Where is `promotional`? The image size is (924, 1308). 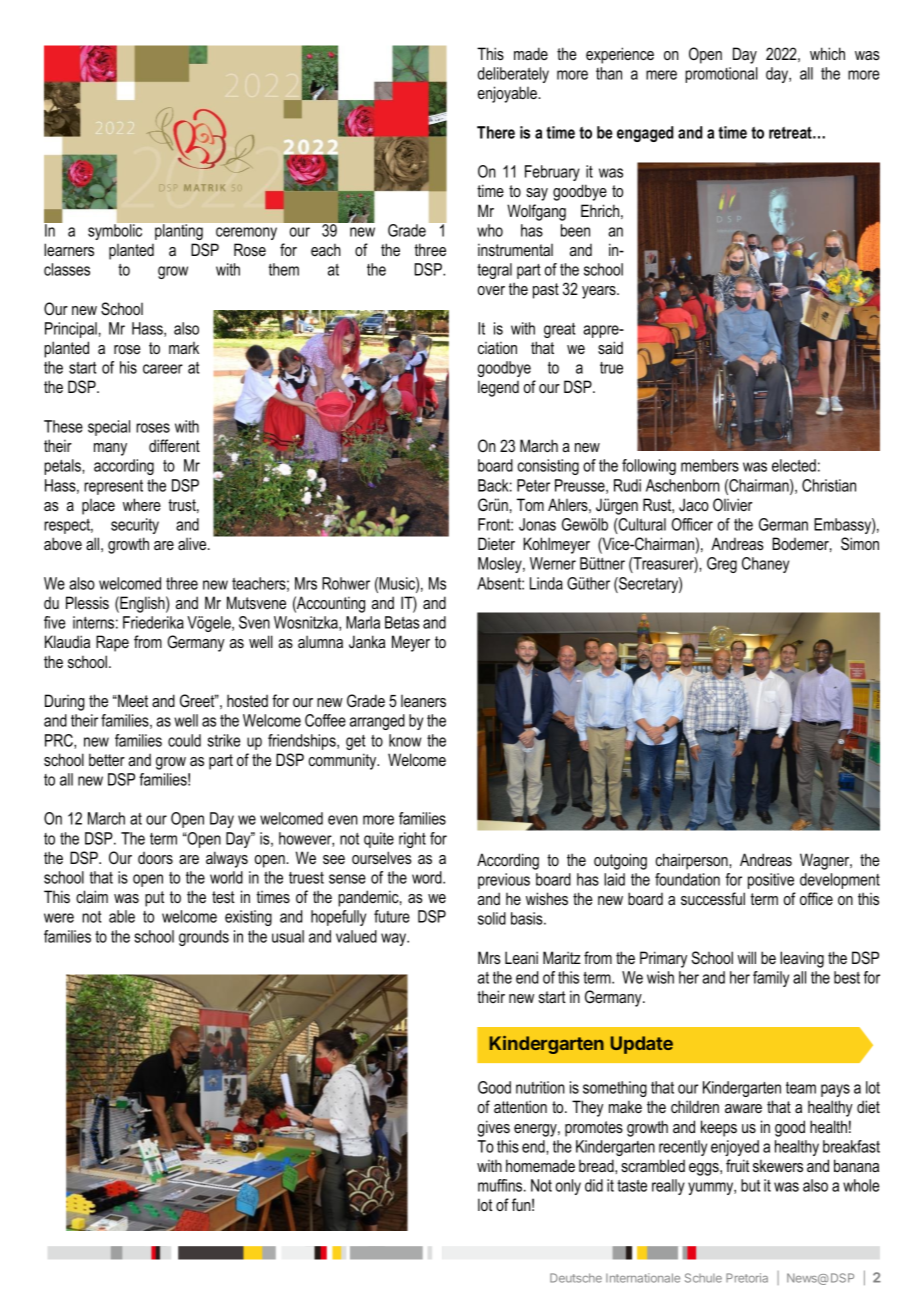 promotional is located at coordinates (721, 75).
